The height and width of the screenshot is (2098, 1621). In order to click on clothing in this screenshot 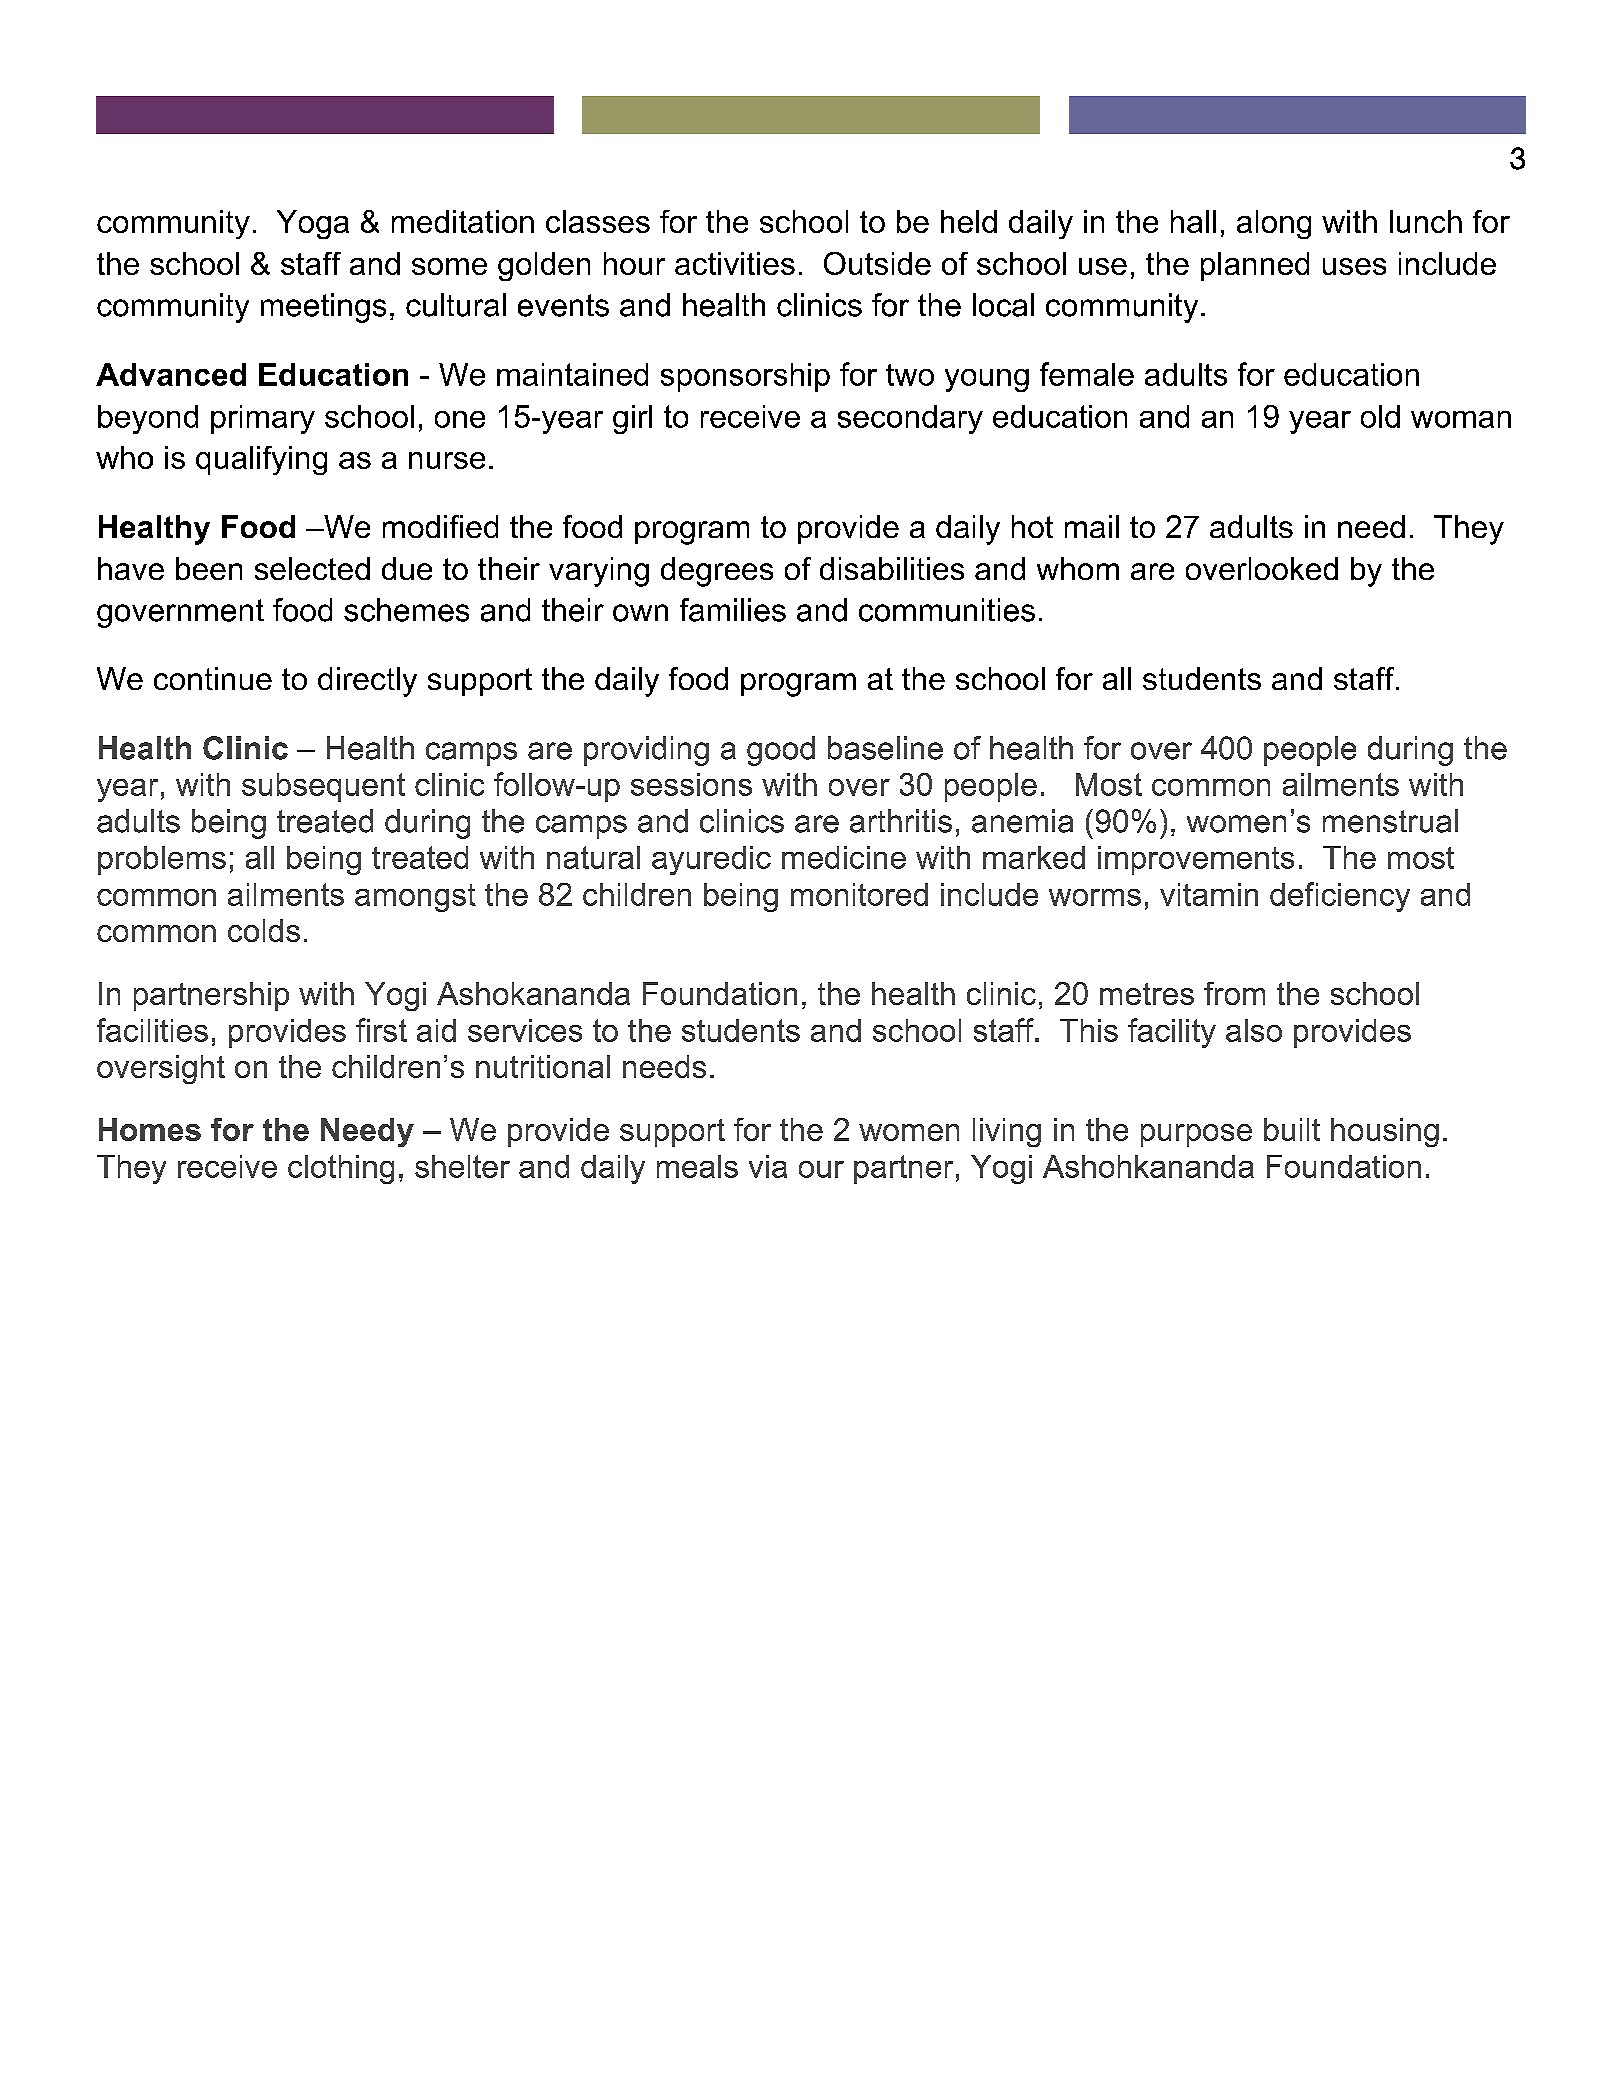, I will do `click(341, 1169)`.
